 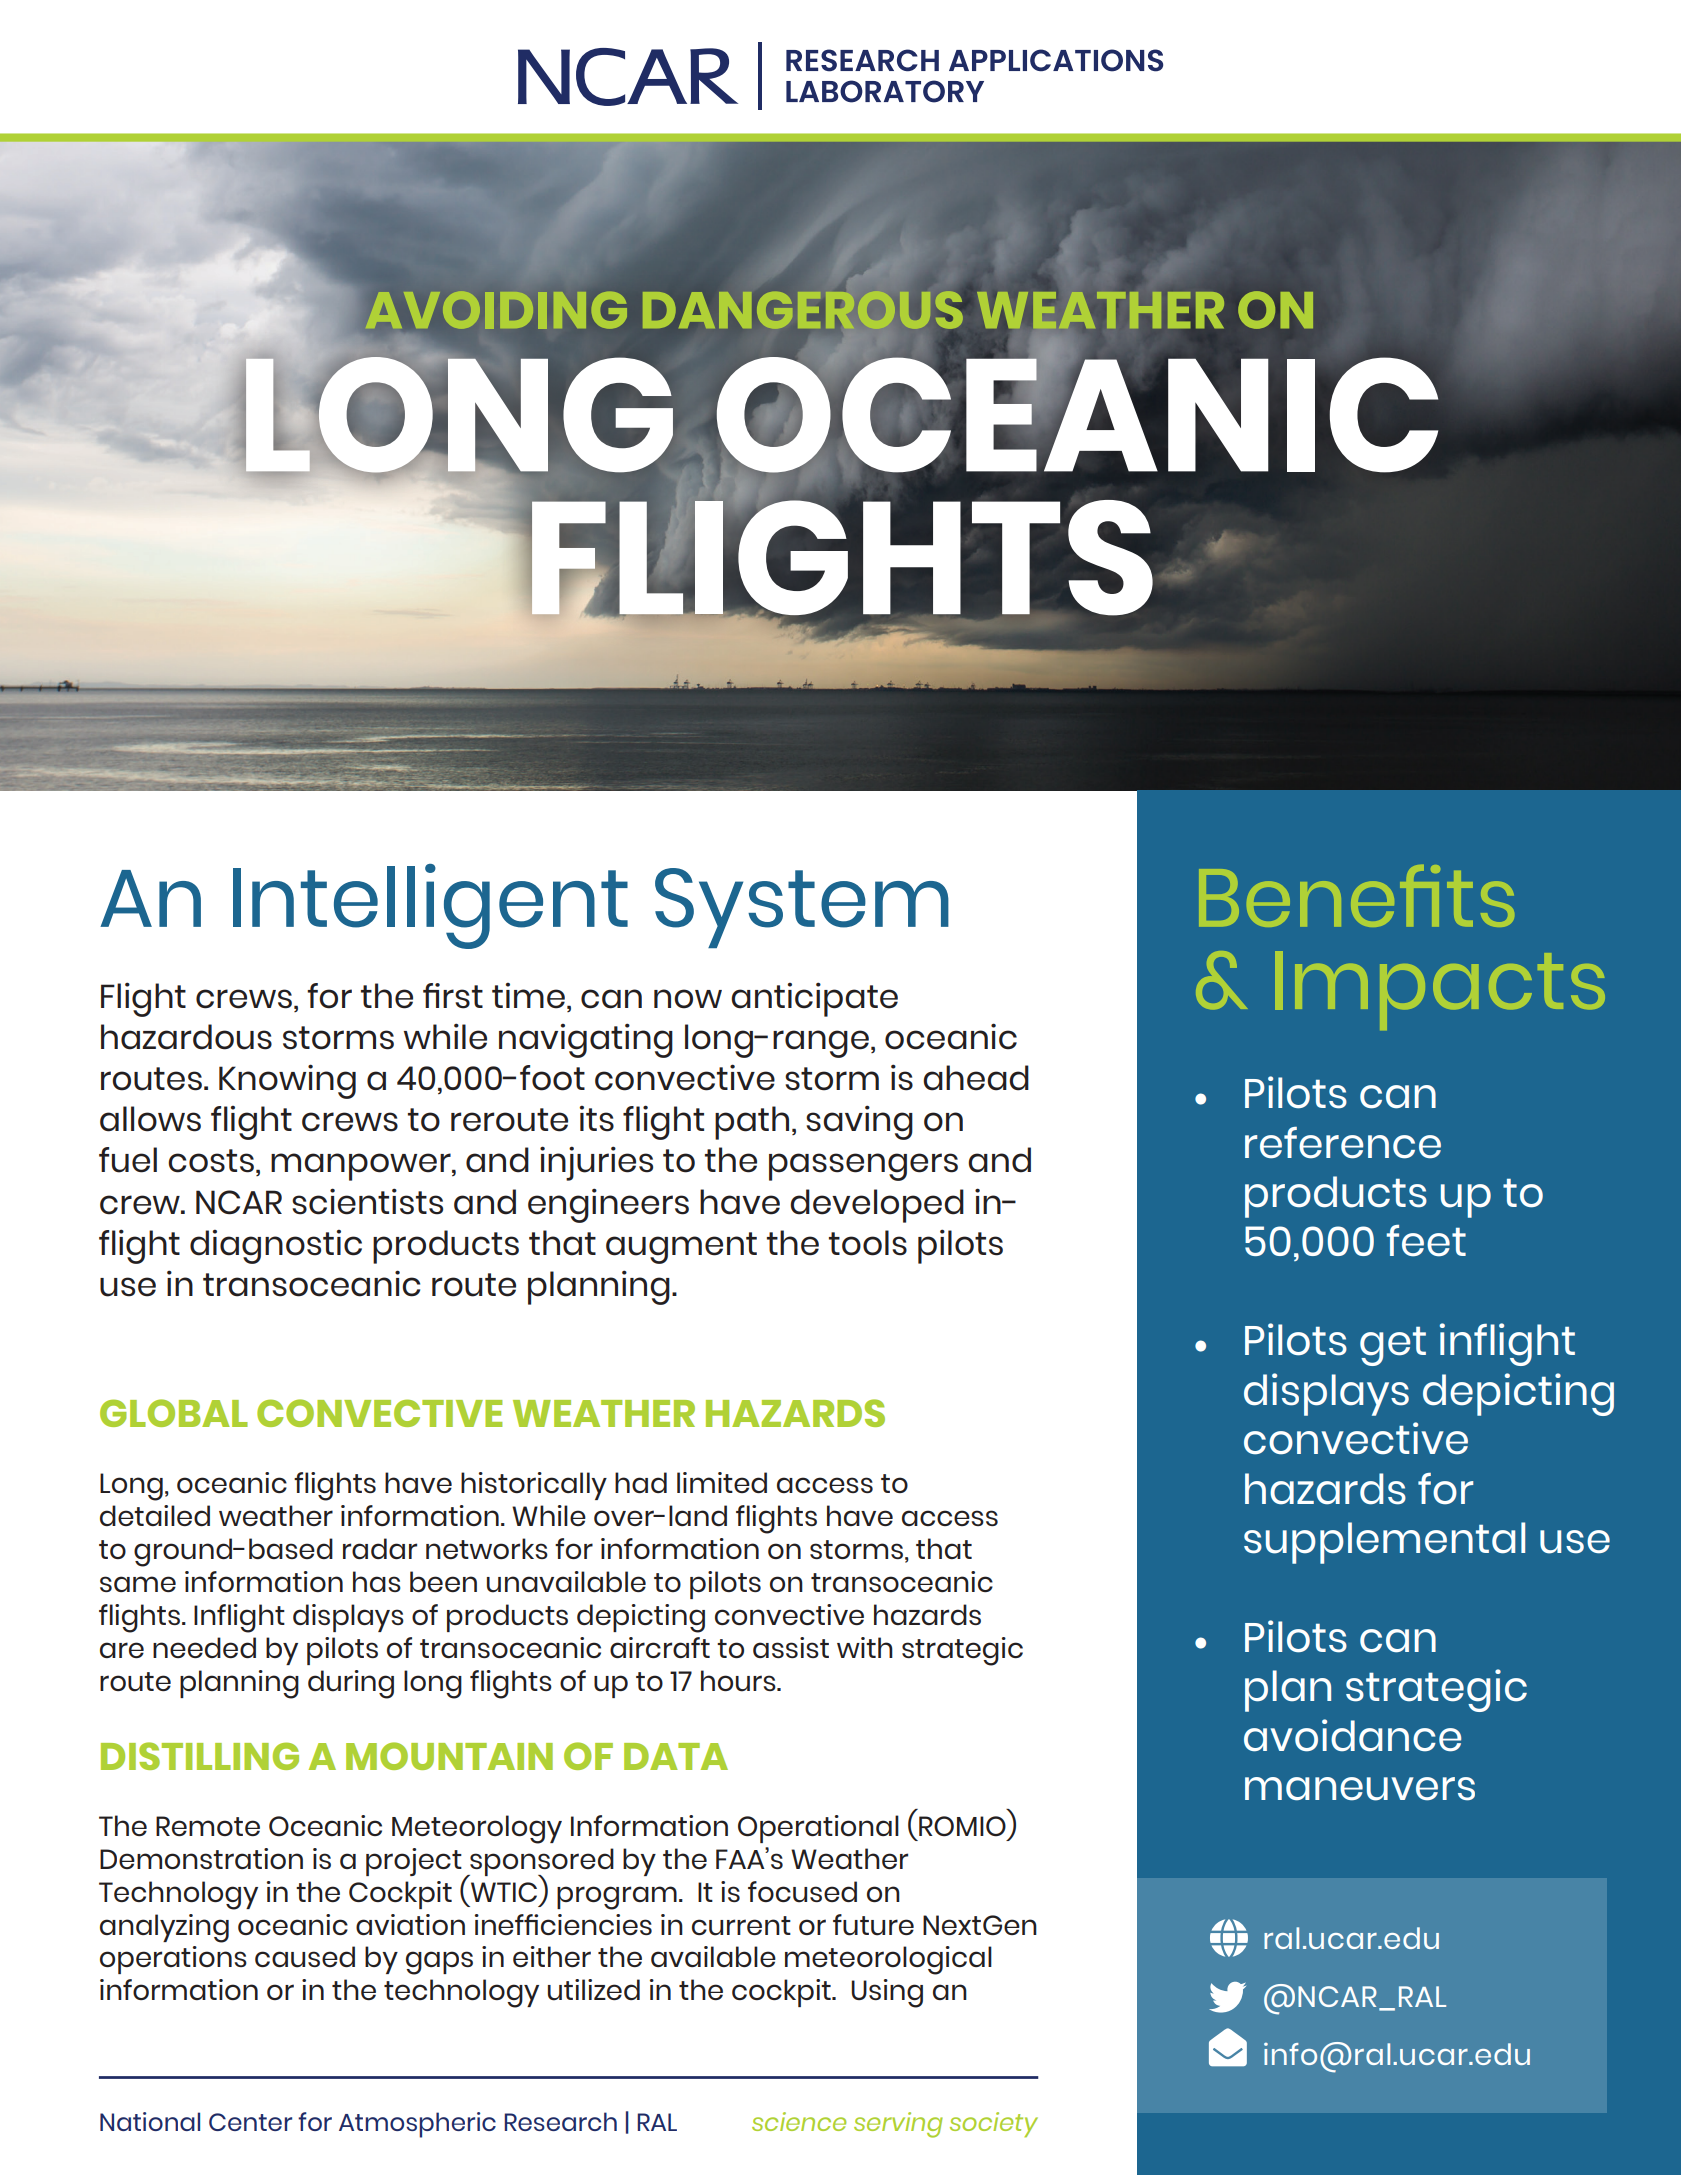 I want to click on GLOBAL, so click(x=174, y=1413).
